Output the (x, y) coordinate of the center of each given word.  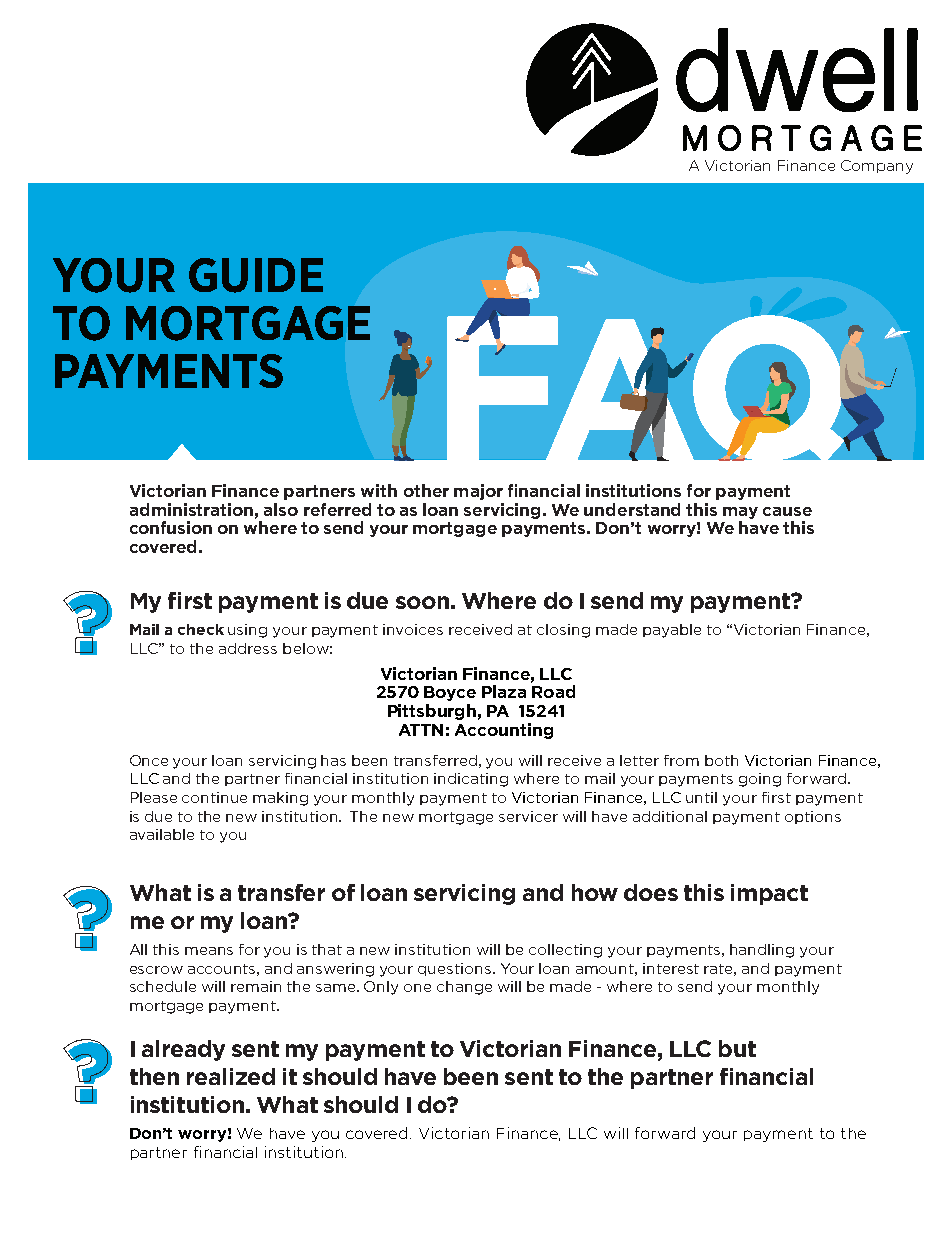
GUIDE (256, 275)
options (813, 817)
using (247, 631)
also (281, 509)
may (740, 513)
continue (214, 797)
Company (877, 167)
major (478, 492)
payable (672, 631)
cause (787, 511)
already (183, 1050)
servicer (528, 816)
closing (563, 631)
